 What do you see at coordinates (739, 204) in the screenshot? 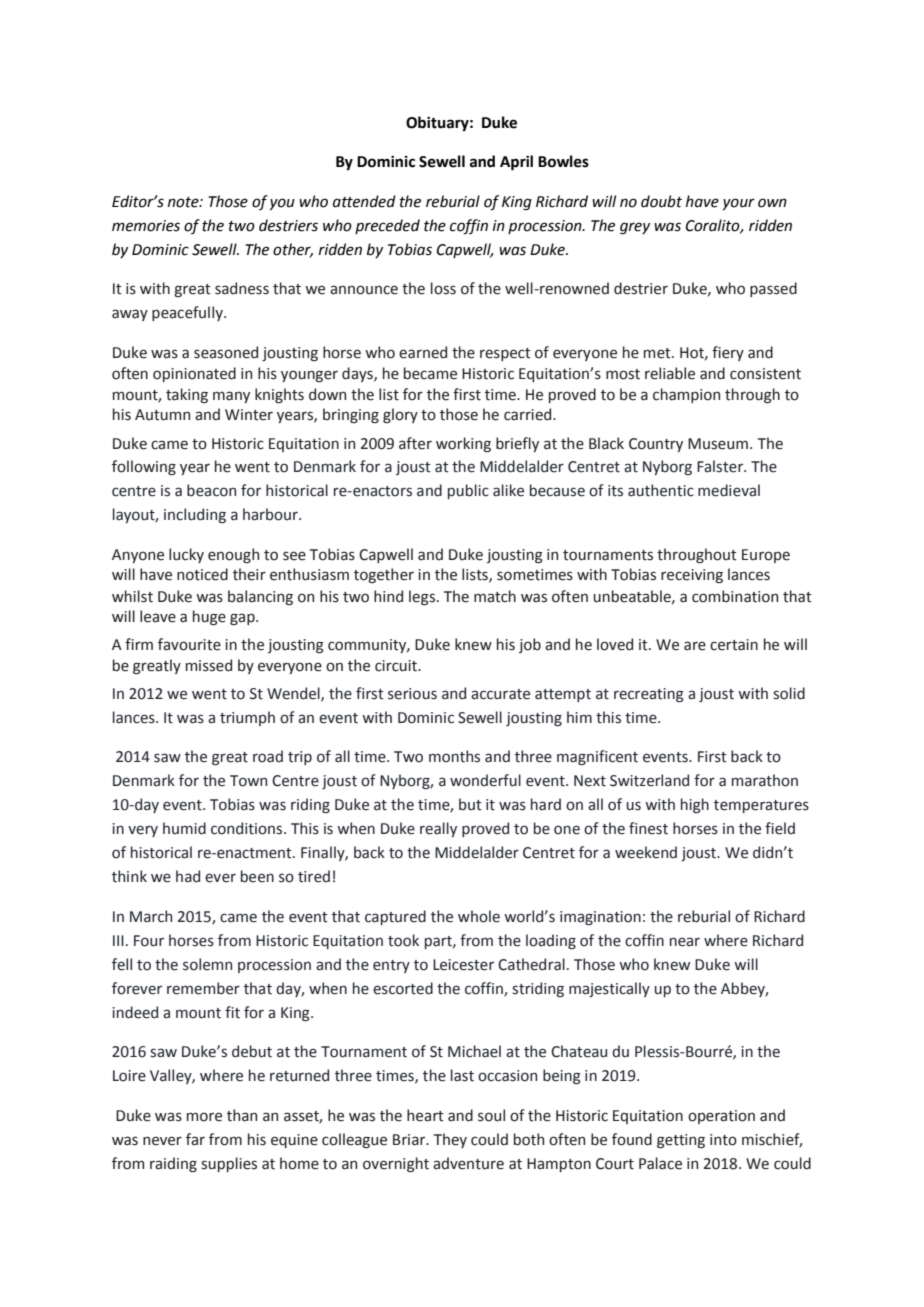
I see `your` at bounding box center [739, 204].
